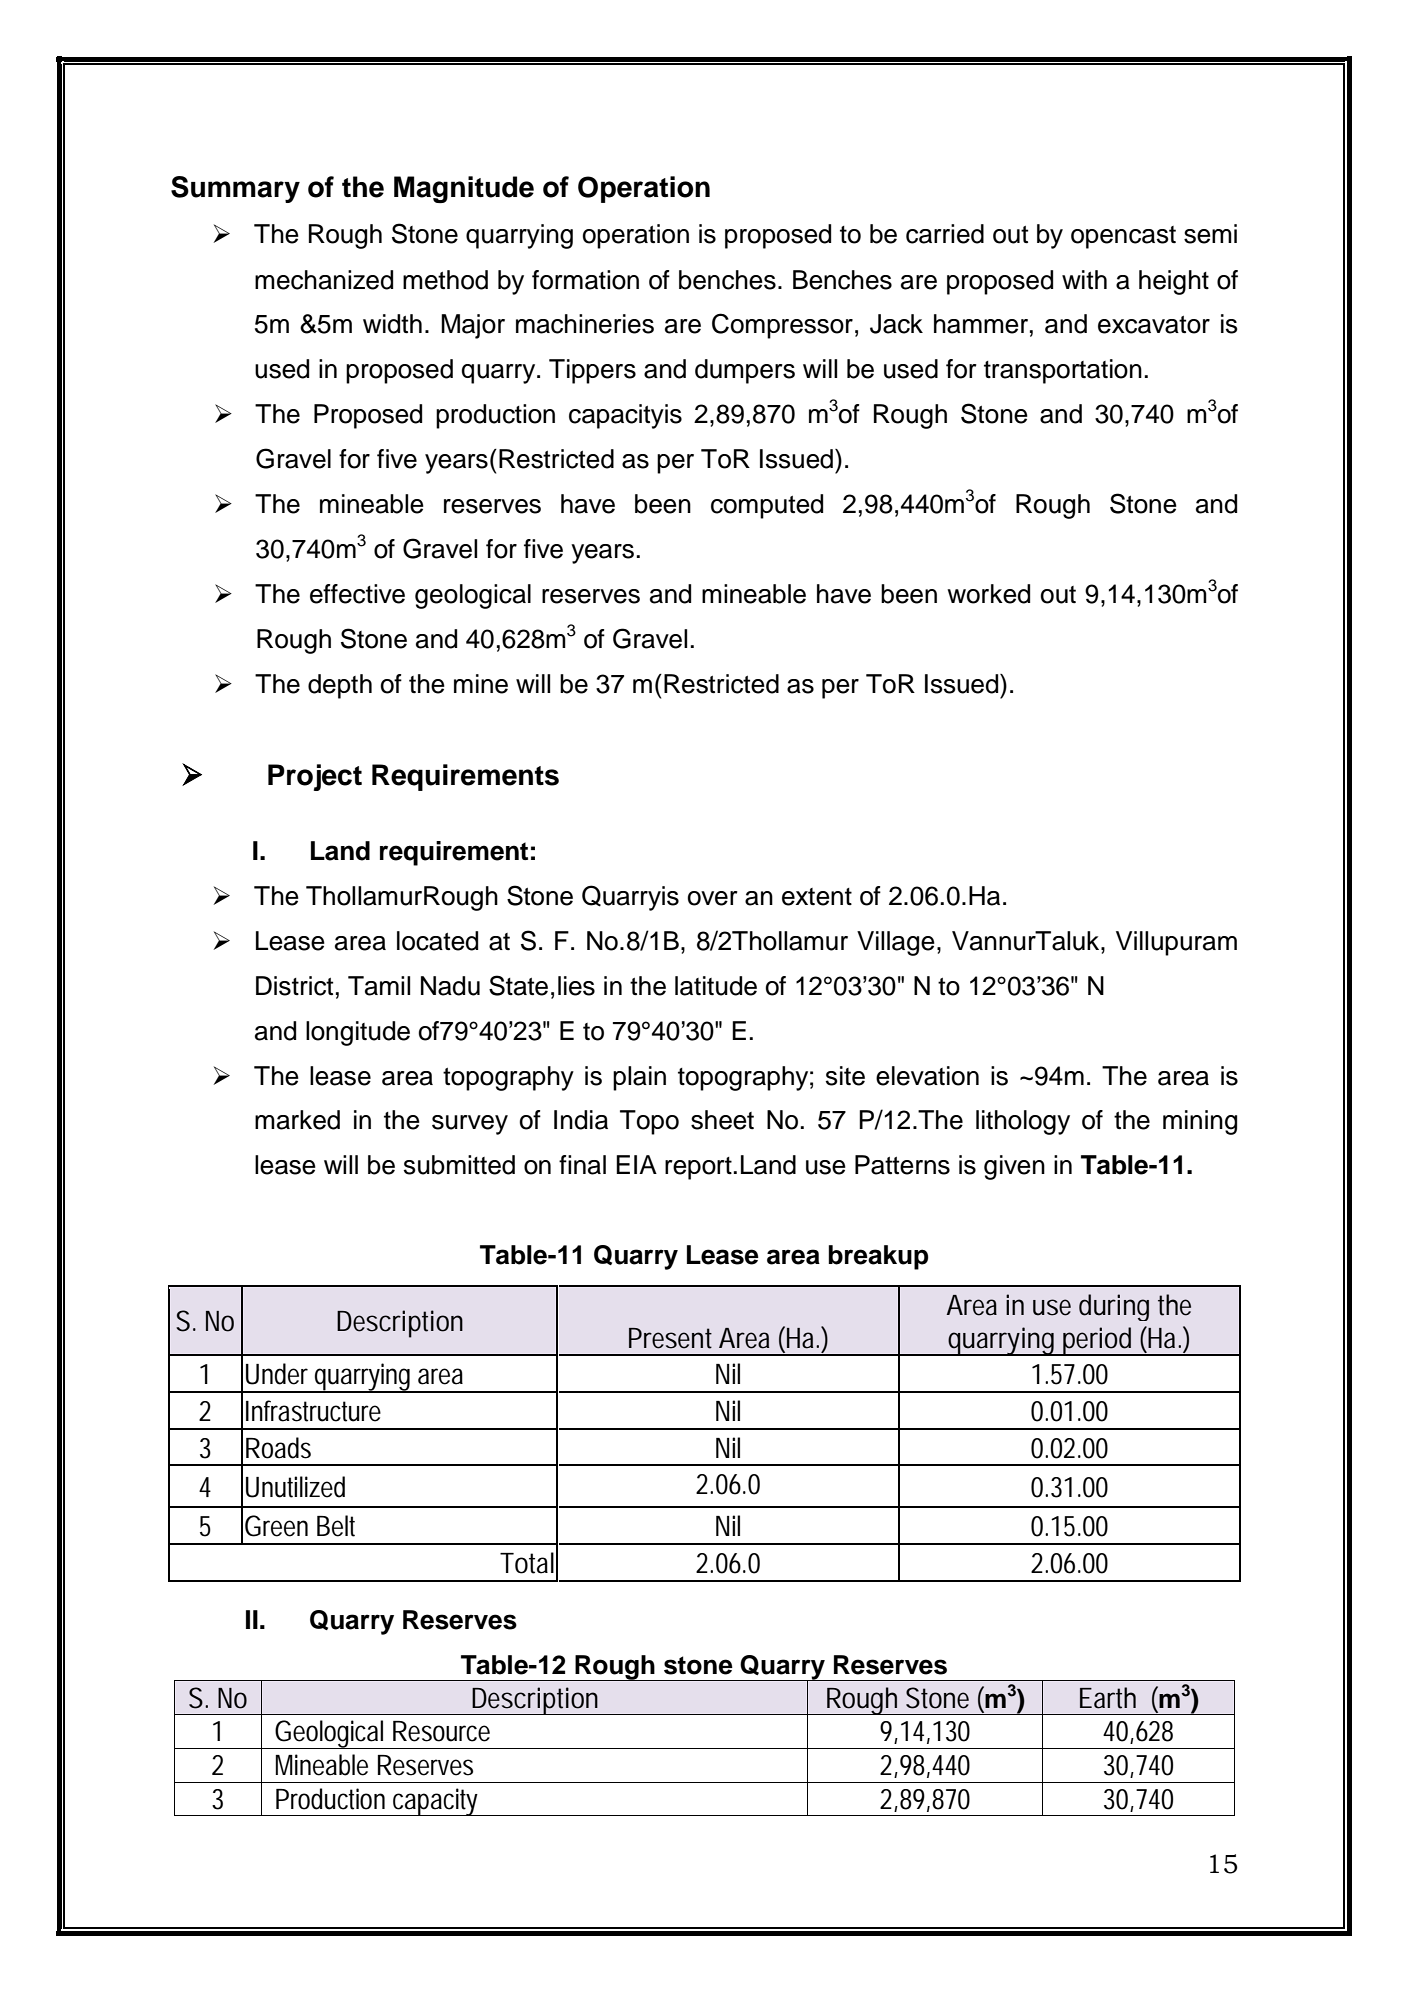  What do you see at coordinates (767, 506) in the page?
I see `computed` at bounding box center [767, 506].
